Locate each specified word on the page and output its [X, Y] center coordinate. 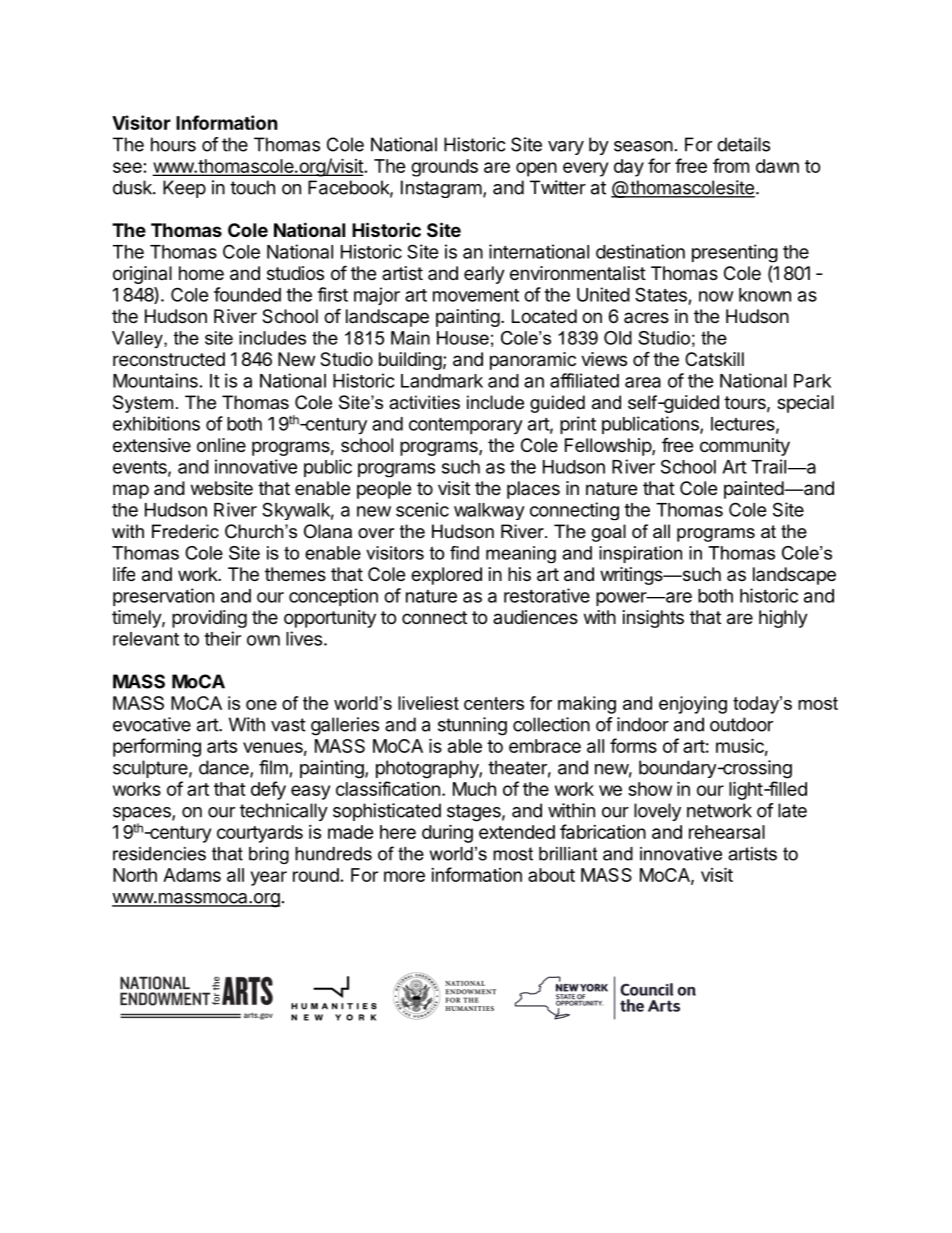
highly [783, 619]
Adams [192, 875]
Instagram [441, 189]
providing [209, 619]
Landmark [442, 381]
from [731, 165]
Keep [184, 189]
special [805, 404]
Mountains [155, 380]
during [447, 833]
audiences [535, 617]
